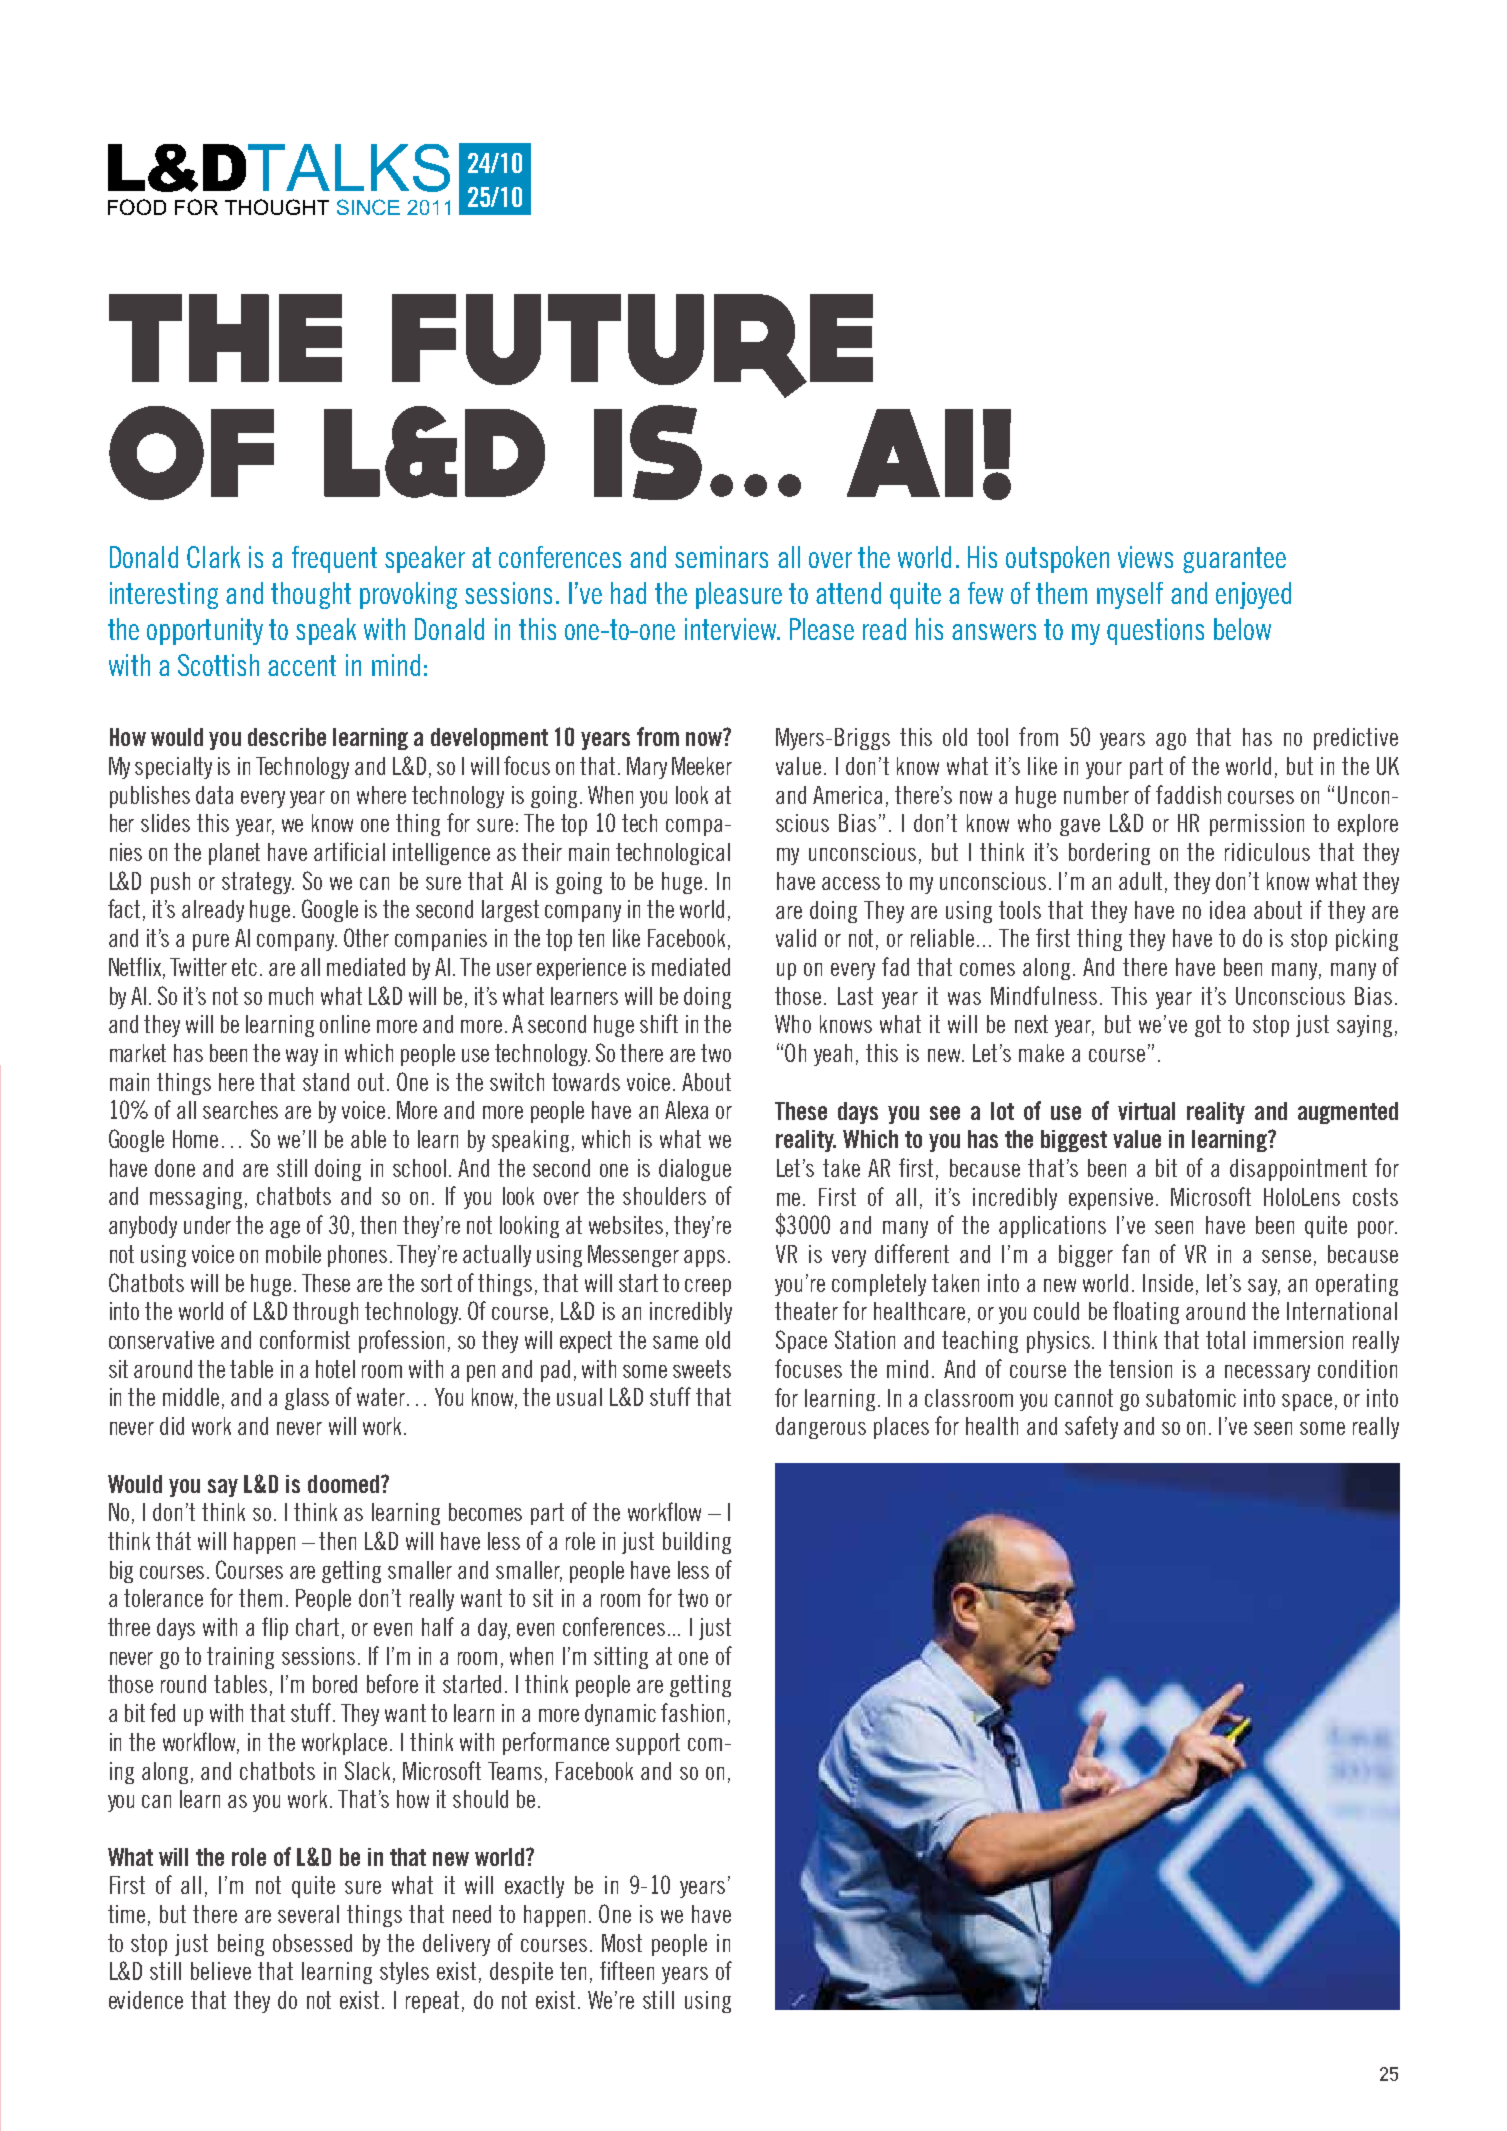 Image resolution: width=1507 pixels, height=2131 pixels. I want to click on disappointment, so click(1298, 1170).
